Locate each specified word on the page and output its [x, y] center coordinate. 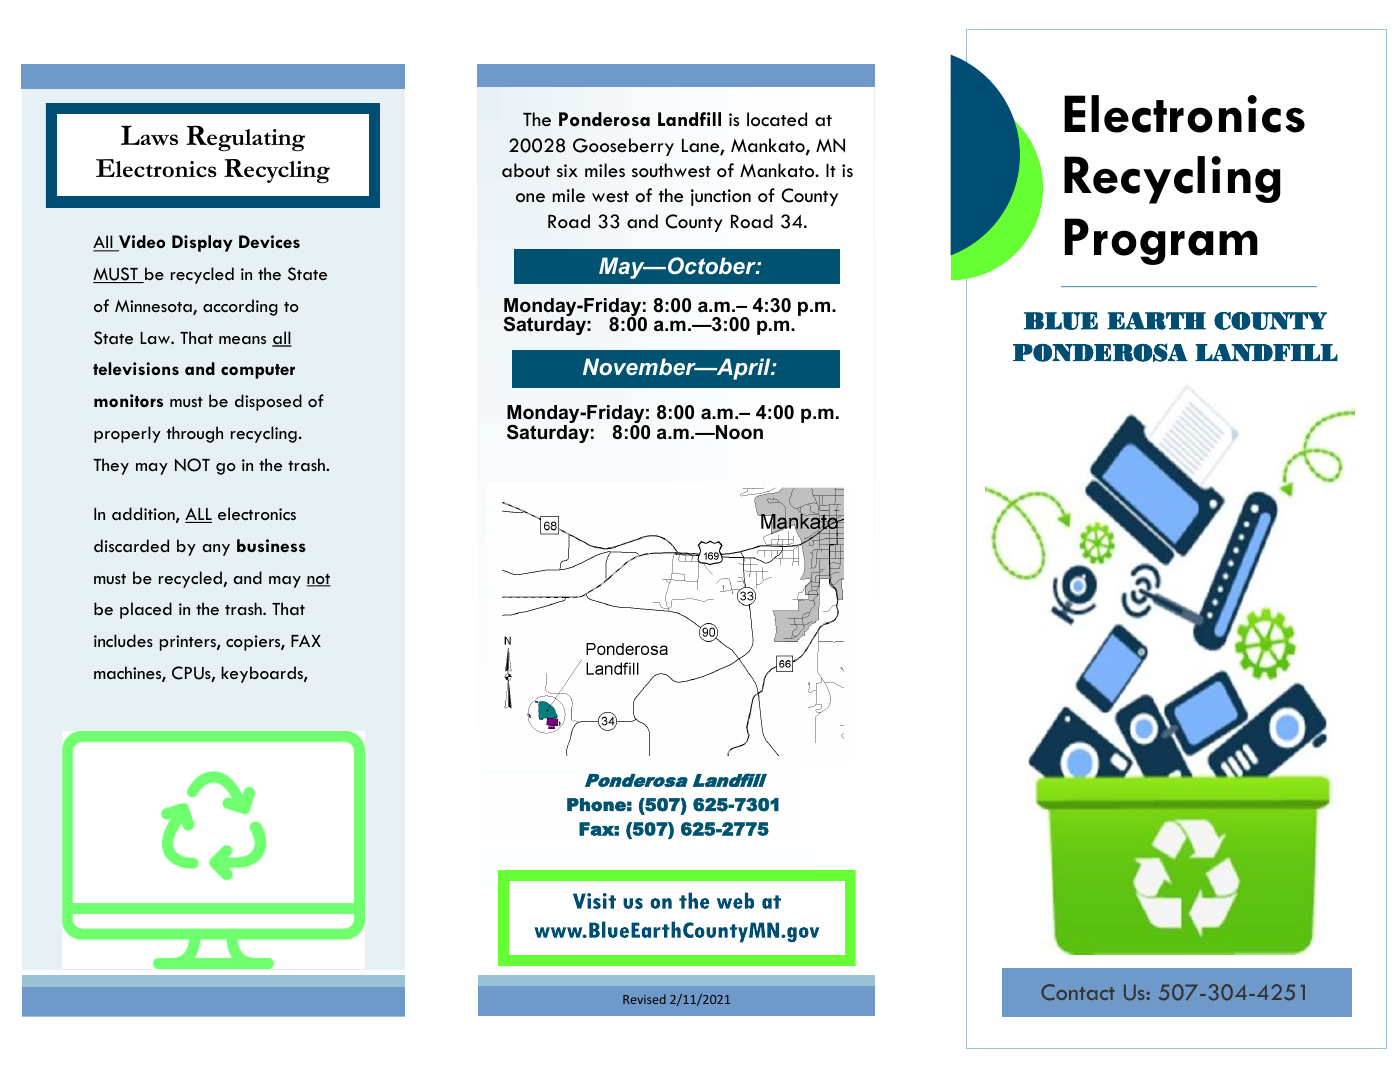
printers [189, 643]
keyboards [263, 674]
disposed [268, 402]
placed [146, 610]
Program [1161, 241]
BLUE [1061, 321]
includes [123, 640]
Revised [644, 999]
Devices [269, 241]
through [195, 434]
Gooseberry [623, 147]
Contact [1078, 992]
